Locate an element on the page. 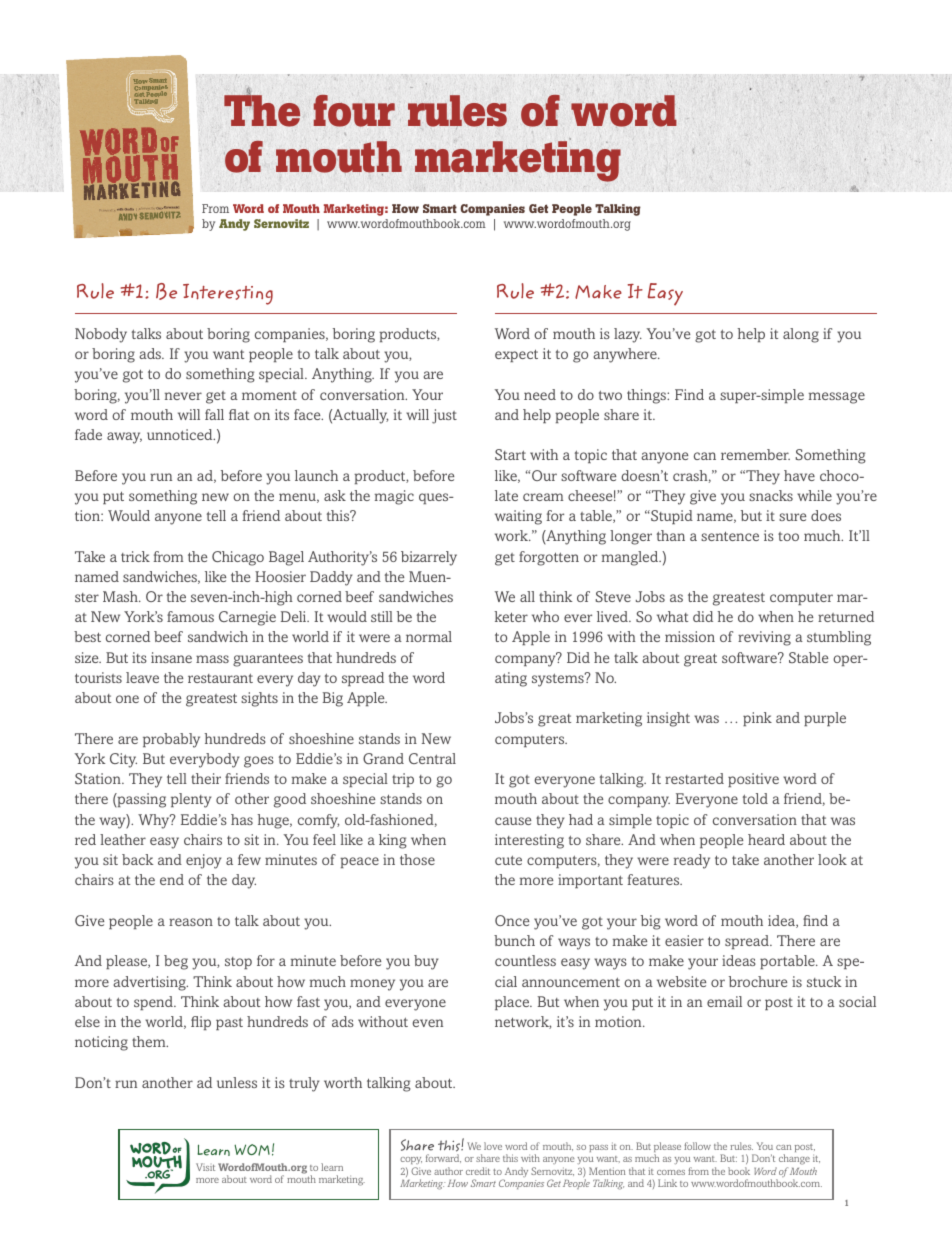 Image resolution: width=952 pixels, height=1233 pixels. sentence is located at coordinates (730, 536).
